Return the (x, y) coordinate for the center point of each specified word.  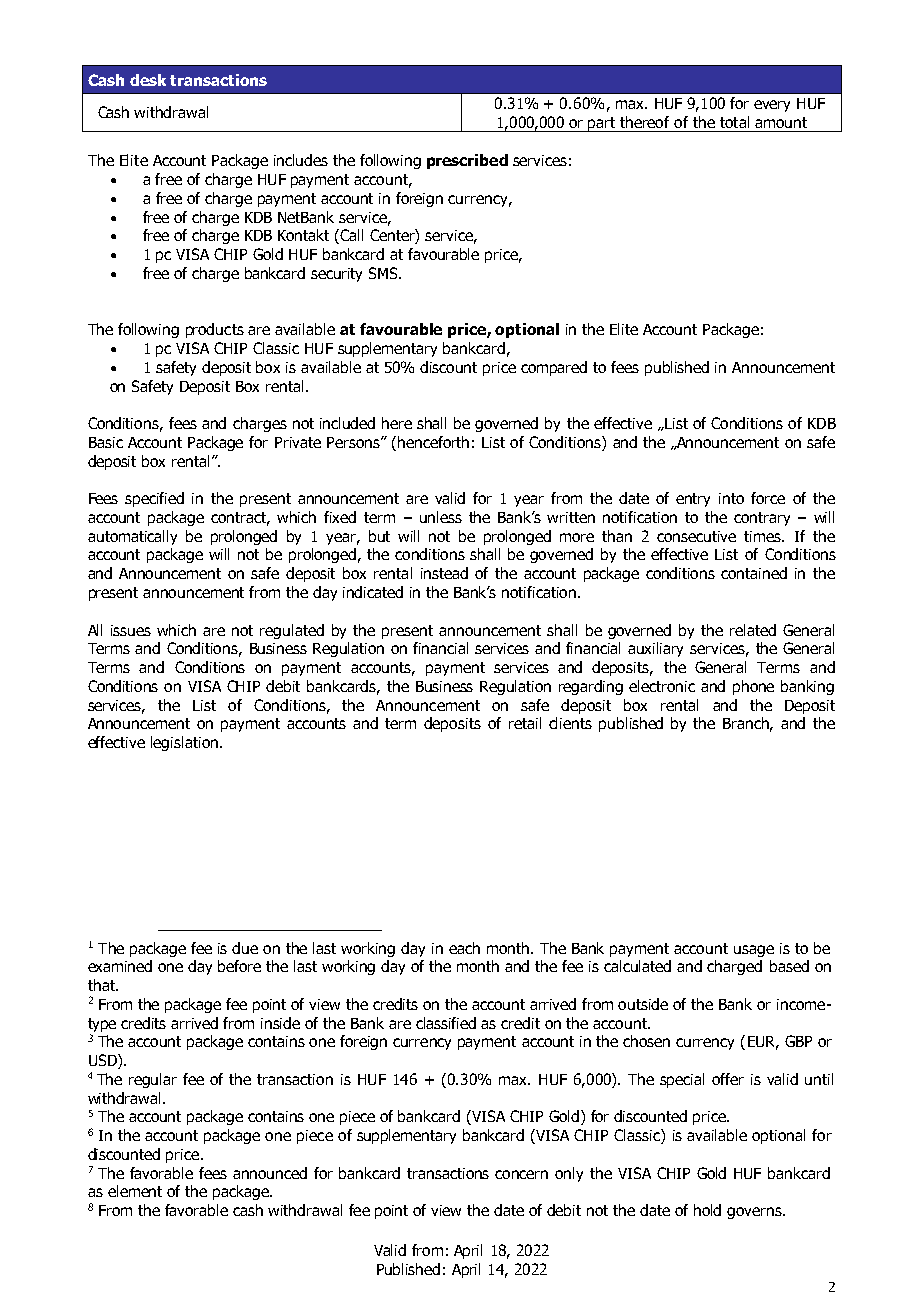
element (135, 1191)
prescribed (467, 161)
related (753, 630)
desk (148, 80)
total (734, 122)
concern (521, 1174)
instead (444, 573)
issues (131, 630)
